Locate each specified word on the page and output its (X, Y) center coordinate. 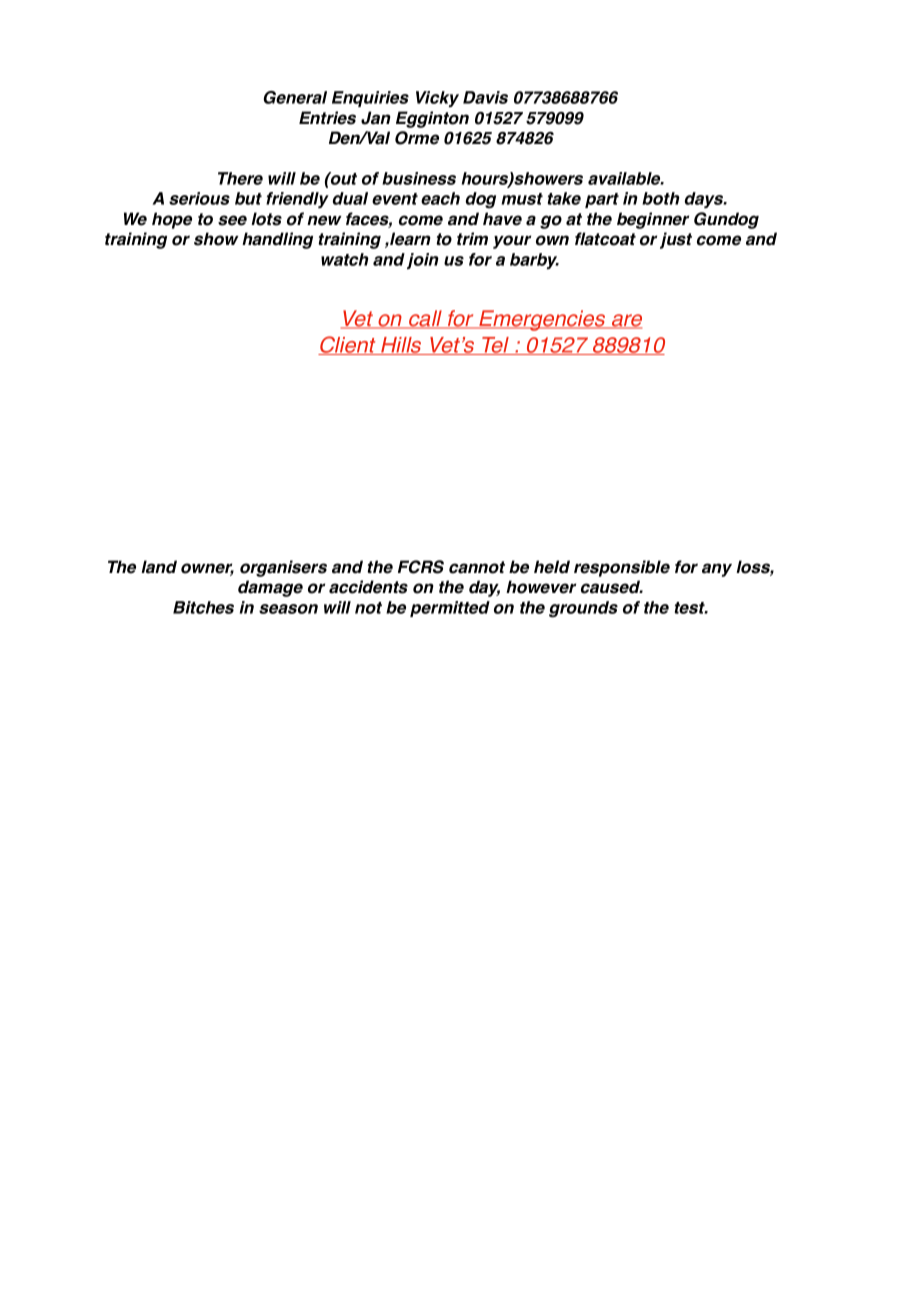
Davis (485, 97)
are (625, 321)
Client (348, 345)
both (661, 198)
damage (270, 588)
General (295, 97)
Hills (401, 346)
